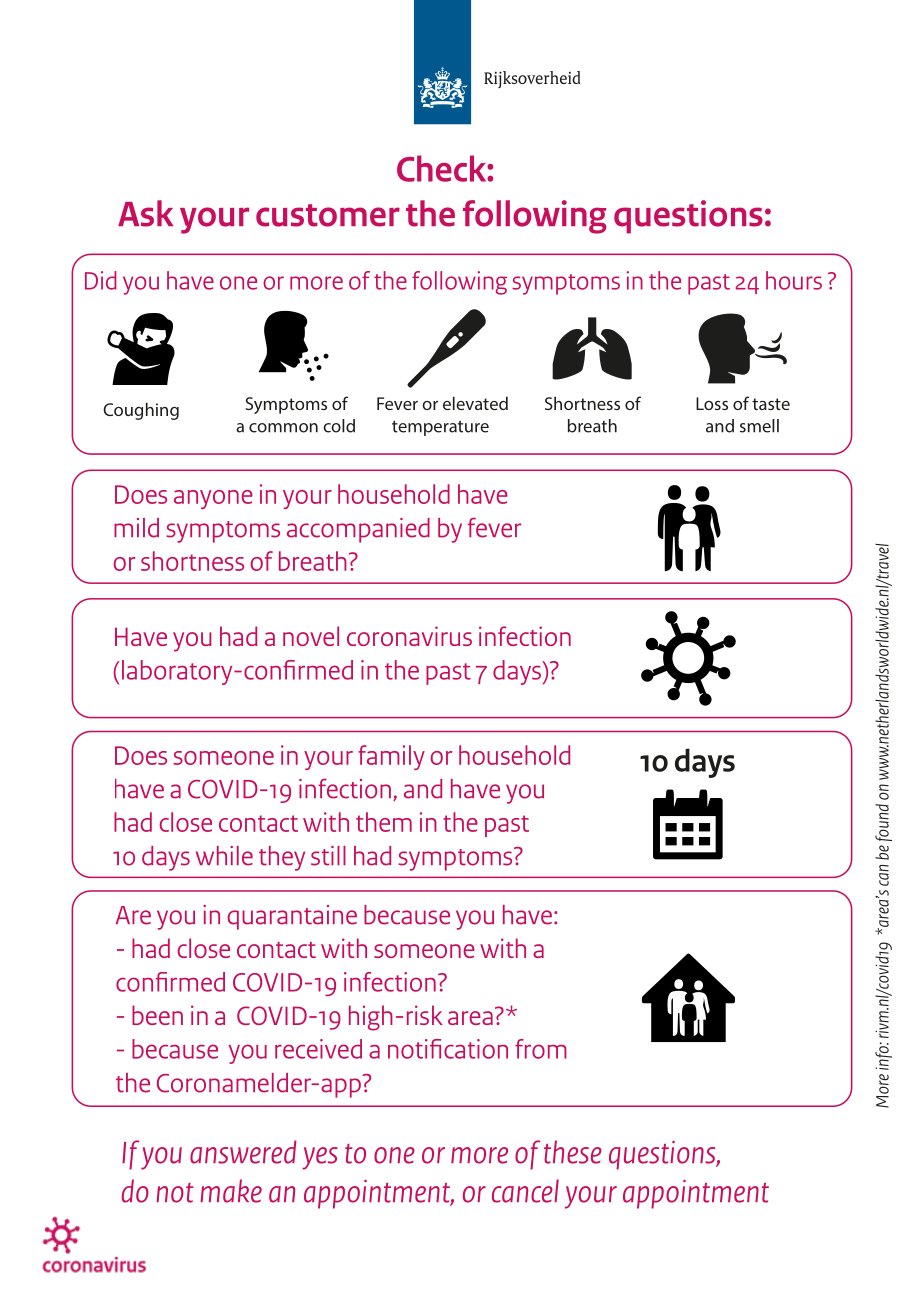  I want to click on cancel, so click(525, 1191).
